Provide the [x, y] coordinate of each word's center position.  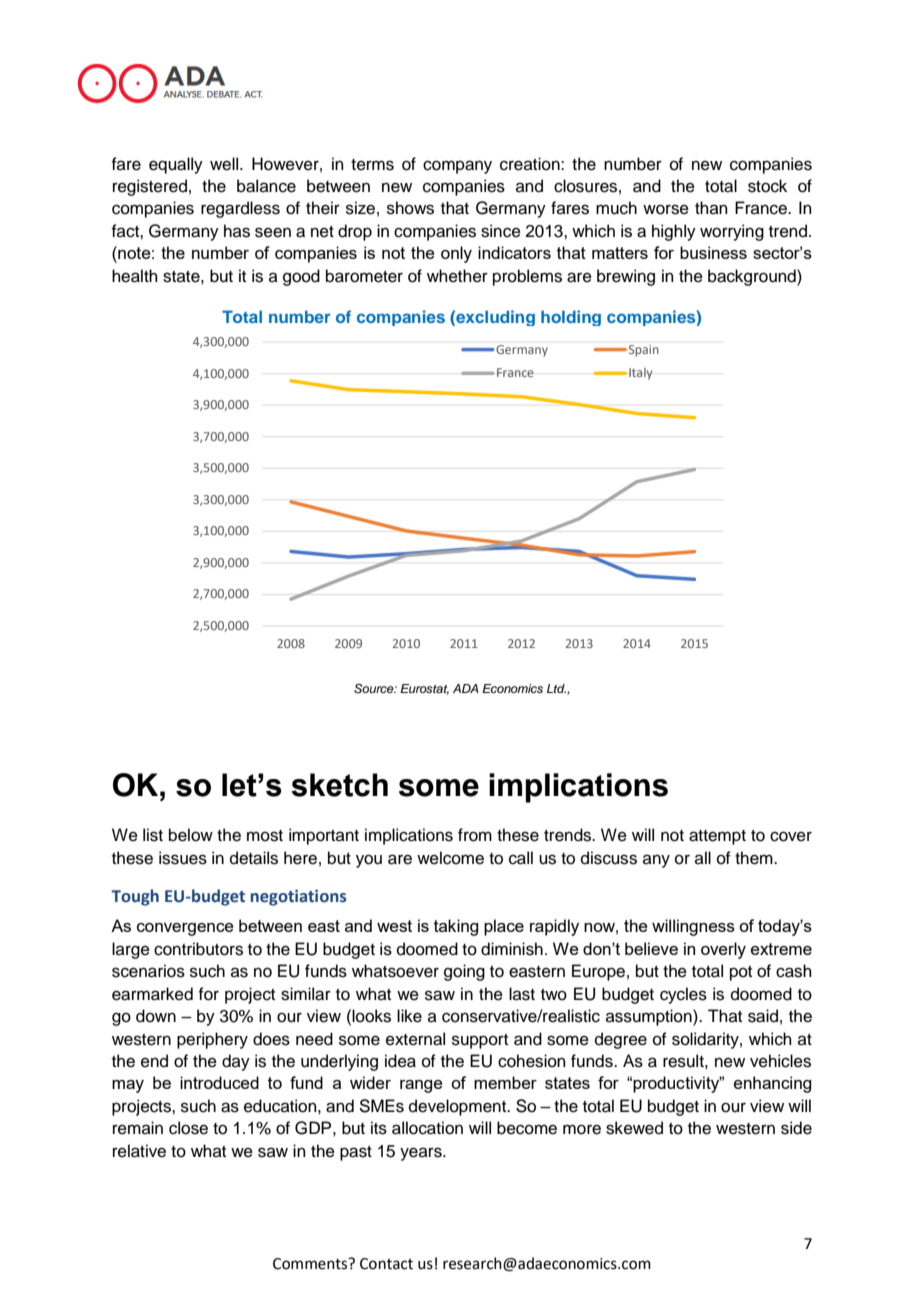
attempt [717, 837]
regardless [240, 209]
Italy [640, 374]
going [464, 972]
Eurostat [424, 689]
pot [741, 973]
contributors [198, 949]
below [191, 835]
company [457, 167]
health [135, 276]
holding [571, 318]
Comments [311, 1264]
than [711, 207]
